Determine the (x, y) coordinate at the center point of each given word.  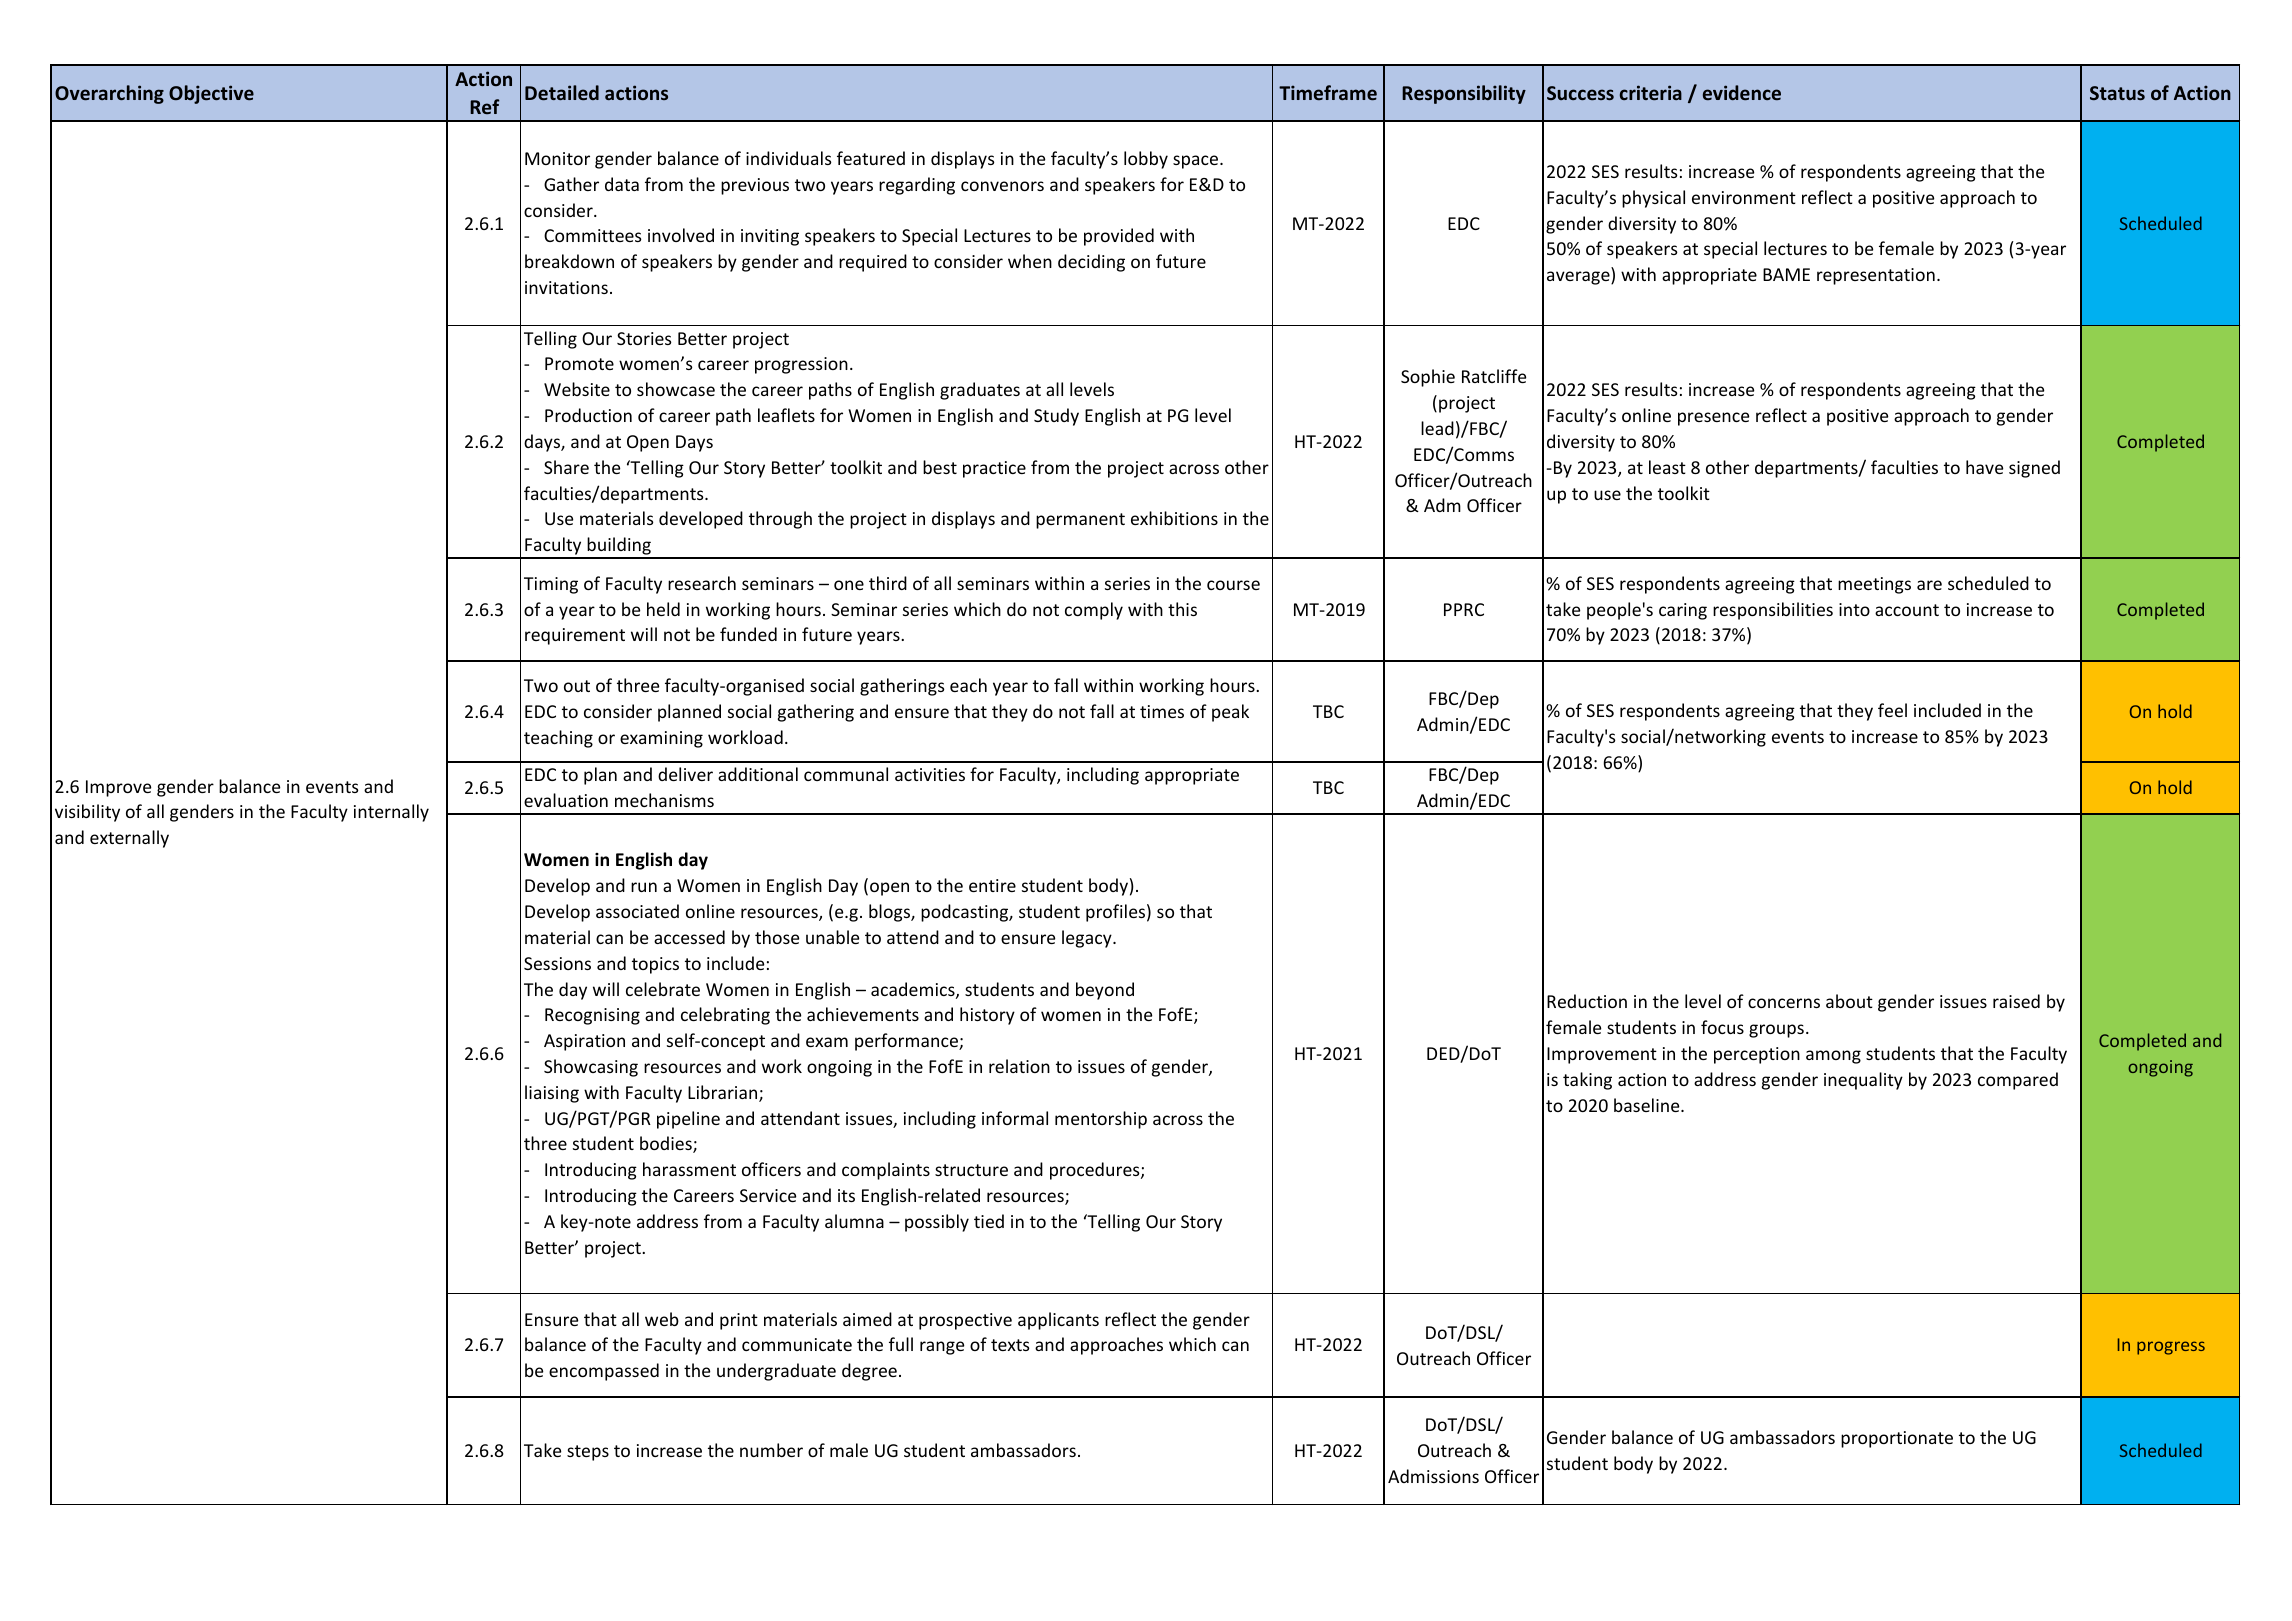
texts (1010, 1345)
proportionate (1897, 1439)
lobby (1146, 160)
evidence (1742, 92)
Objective (211, 94)
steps (588, 1453)
